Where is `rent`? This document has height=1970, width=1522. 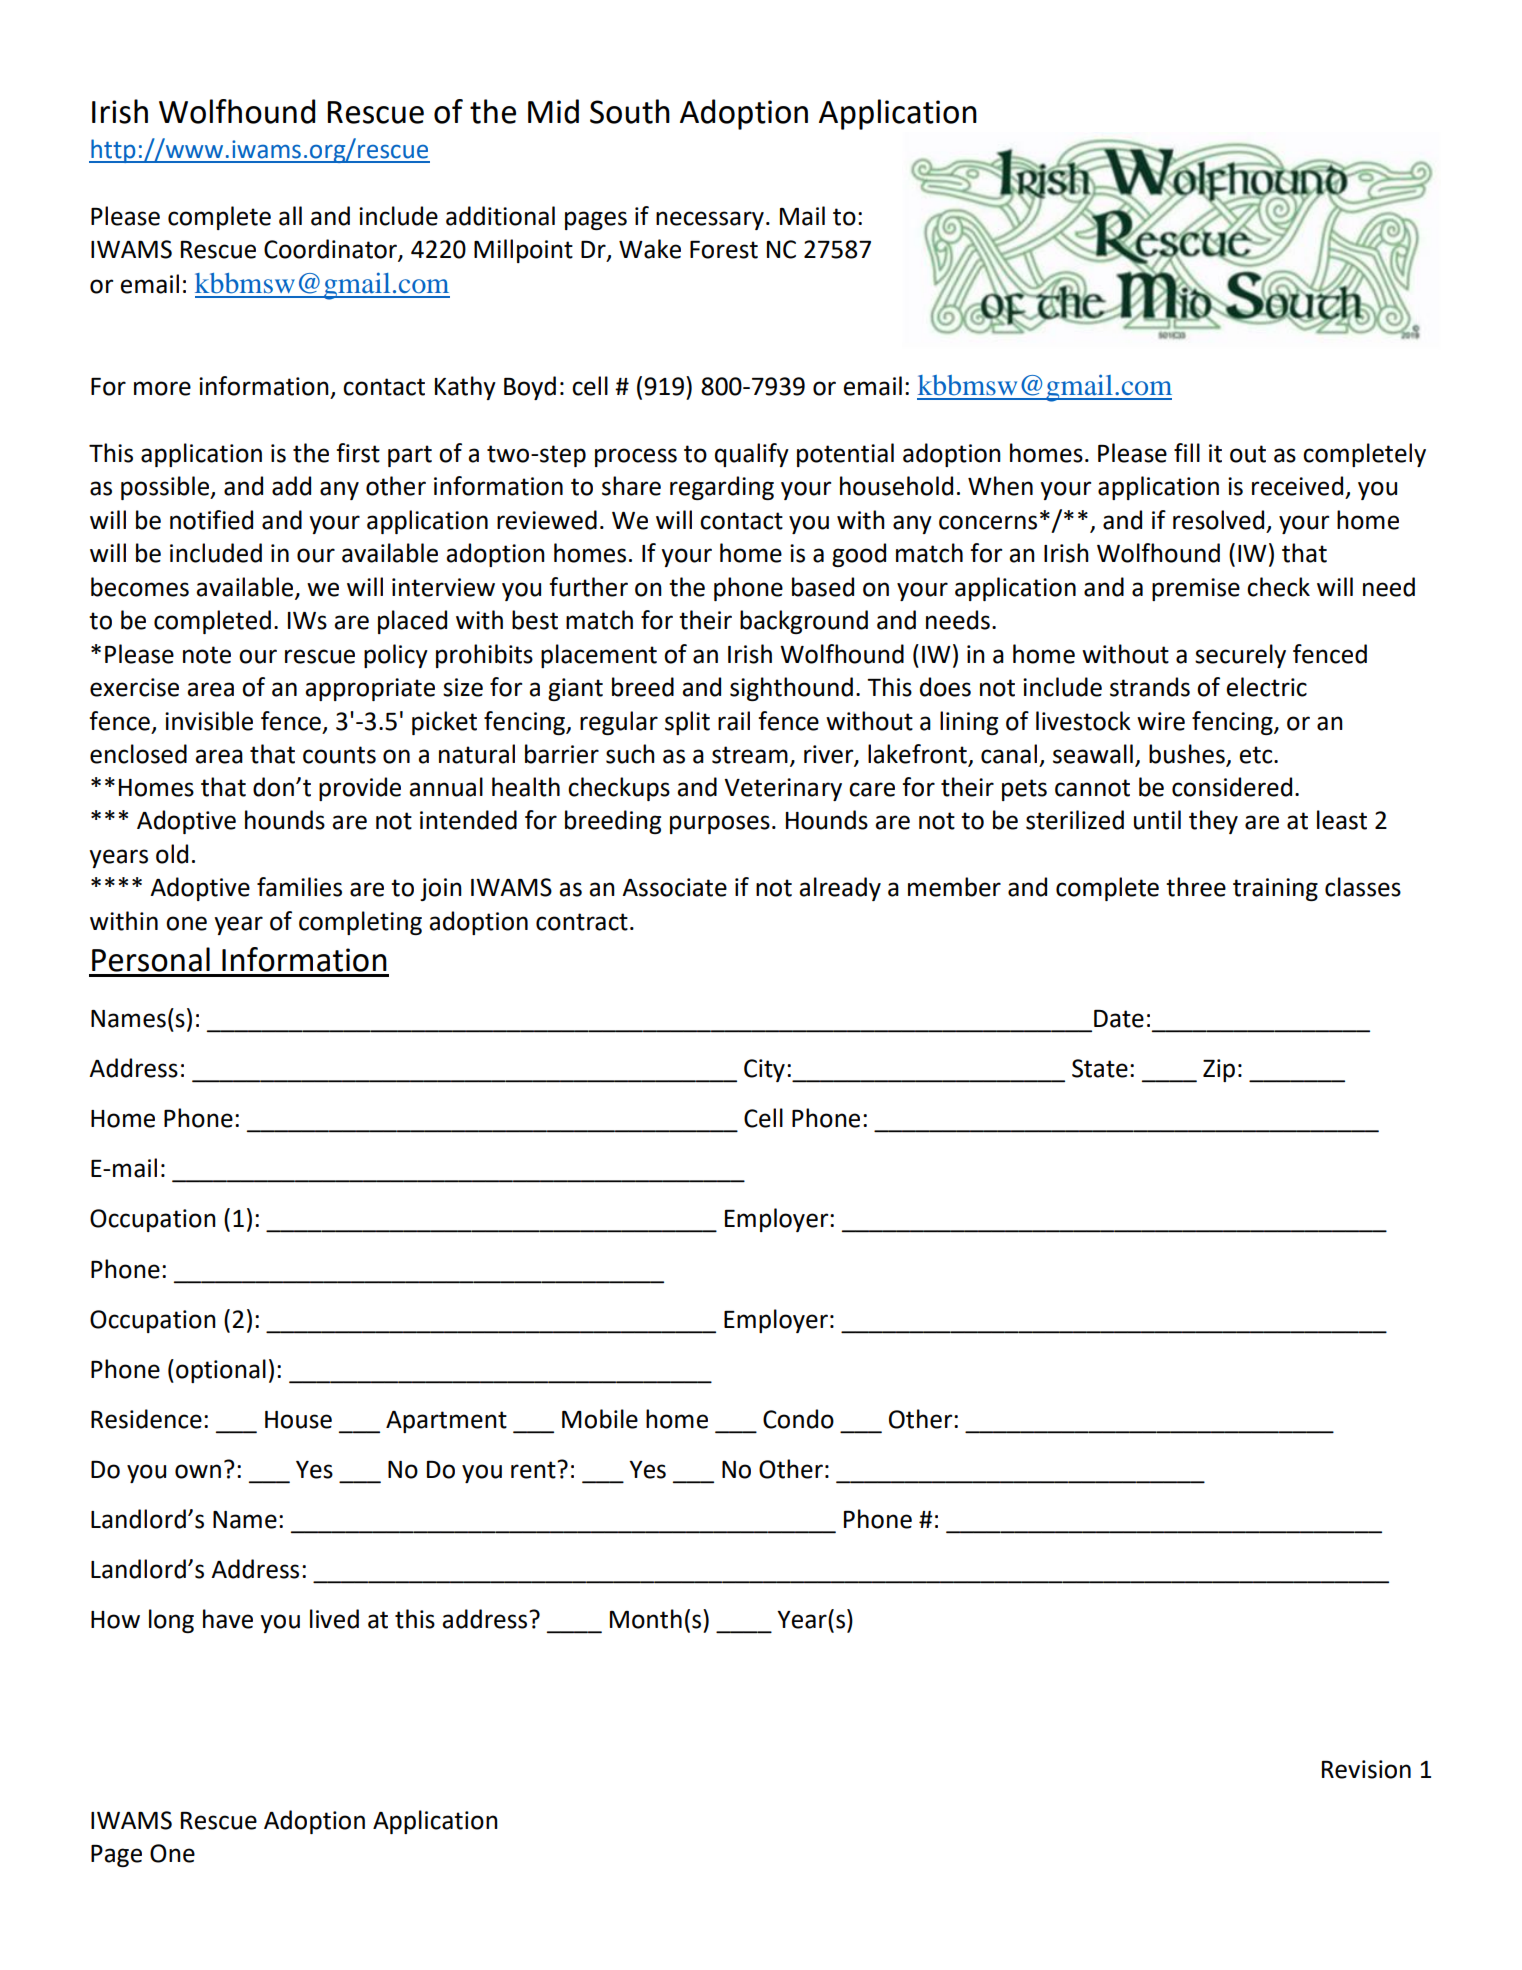 rent is located at coordinates (534, 1470).
